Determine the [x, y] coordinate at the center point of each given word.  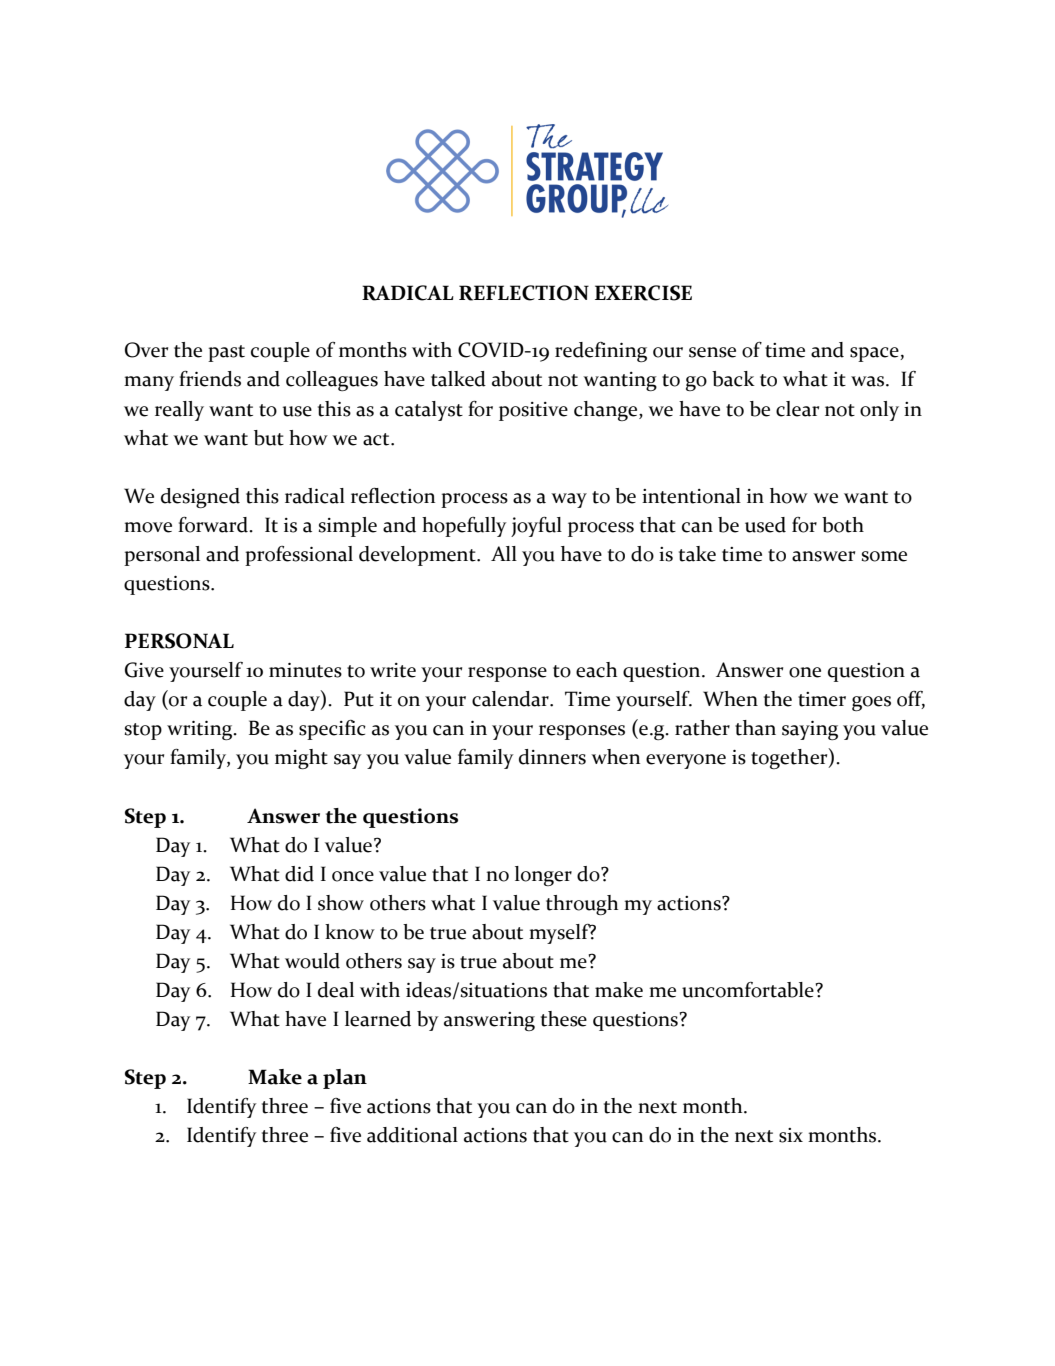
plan [345, 1079]
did [299, 874]
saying [810, 730]
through [582, 905]
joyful [536, 527]
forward [214, 525]
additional [412, 1135]
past [226, 353]
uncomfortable [749, 990]
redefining [601, 352]
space [875, 354]
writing [201, 730]
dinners [552, 757]
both [843, 525]
